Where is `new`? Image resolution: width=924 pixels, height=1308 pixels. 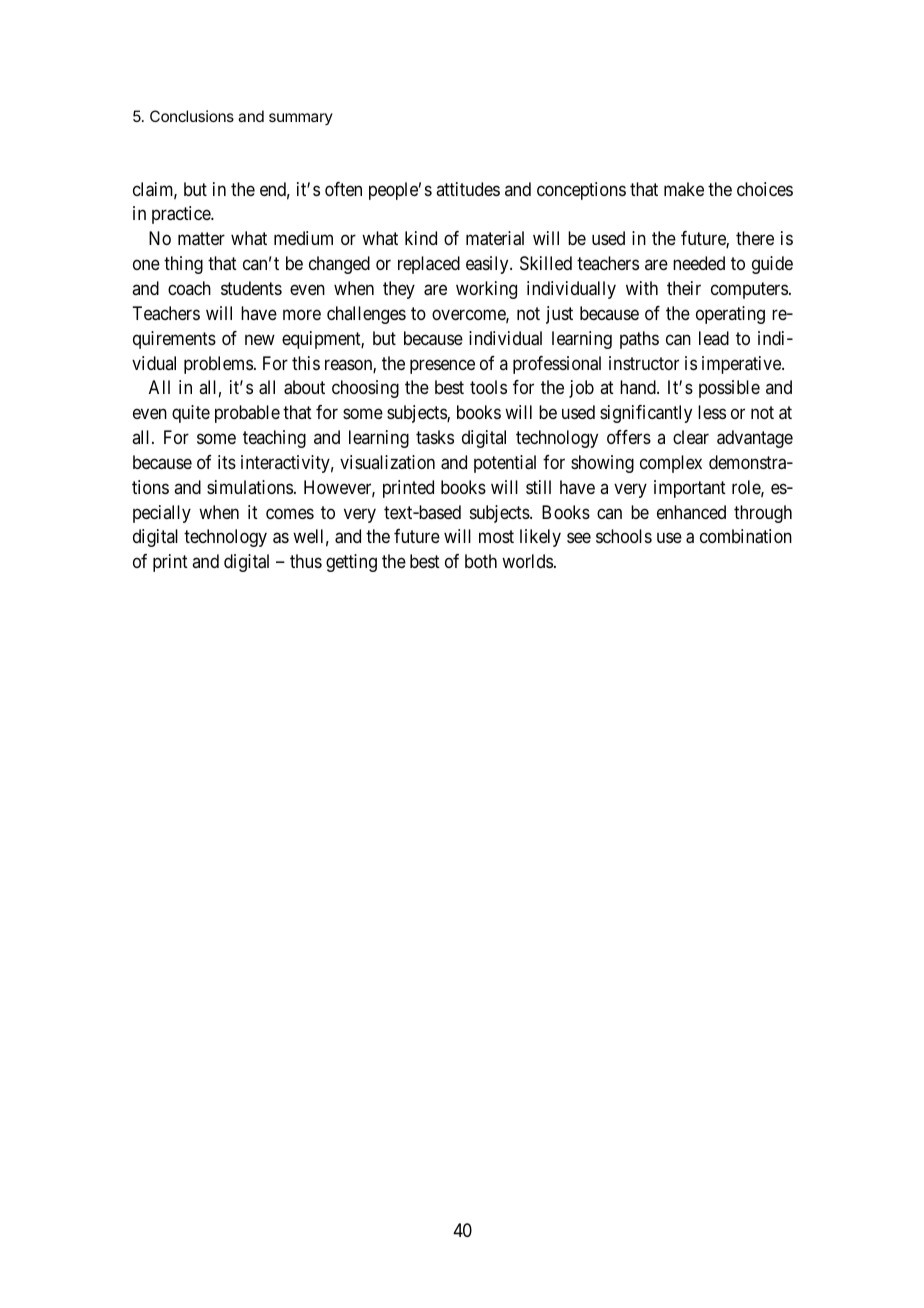 new is located at coordinates (260, 339).
